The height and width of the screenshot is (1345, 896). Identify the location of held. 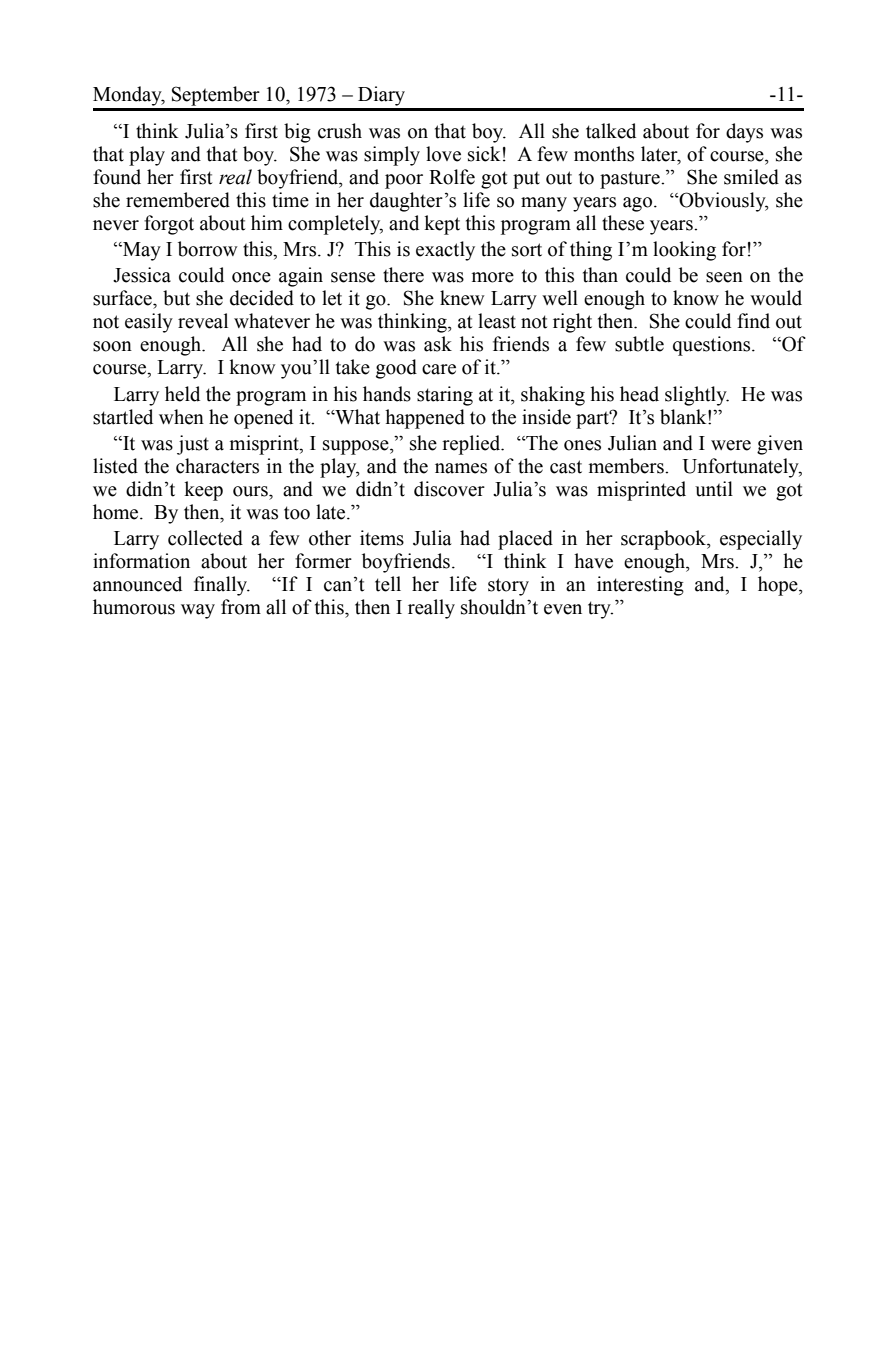
(182, 394).
